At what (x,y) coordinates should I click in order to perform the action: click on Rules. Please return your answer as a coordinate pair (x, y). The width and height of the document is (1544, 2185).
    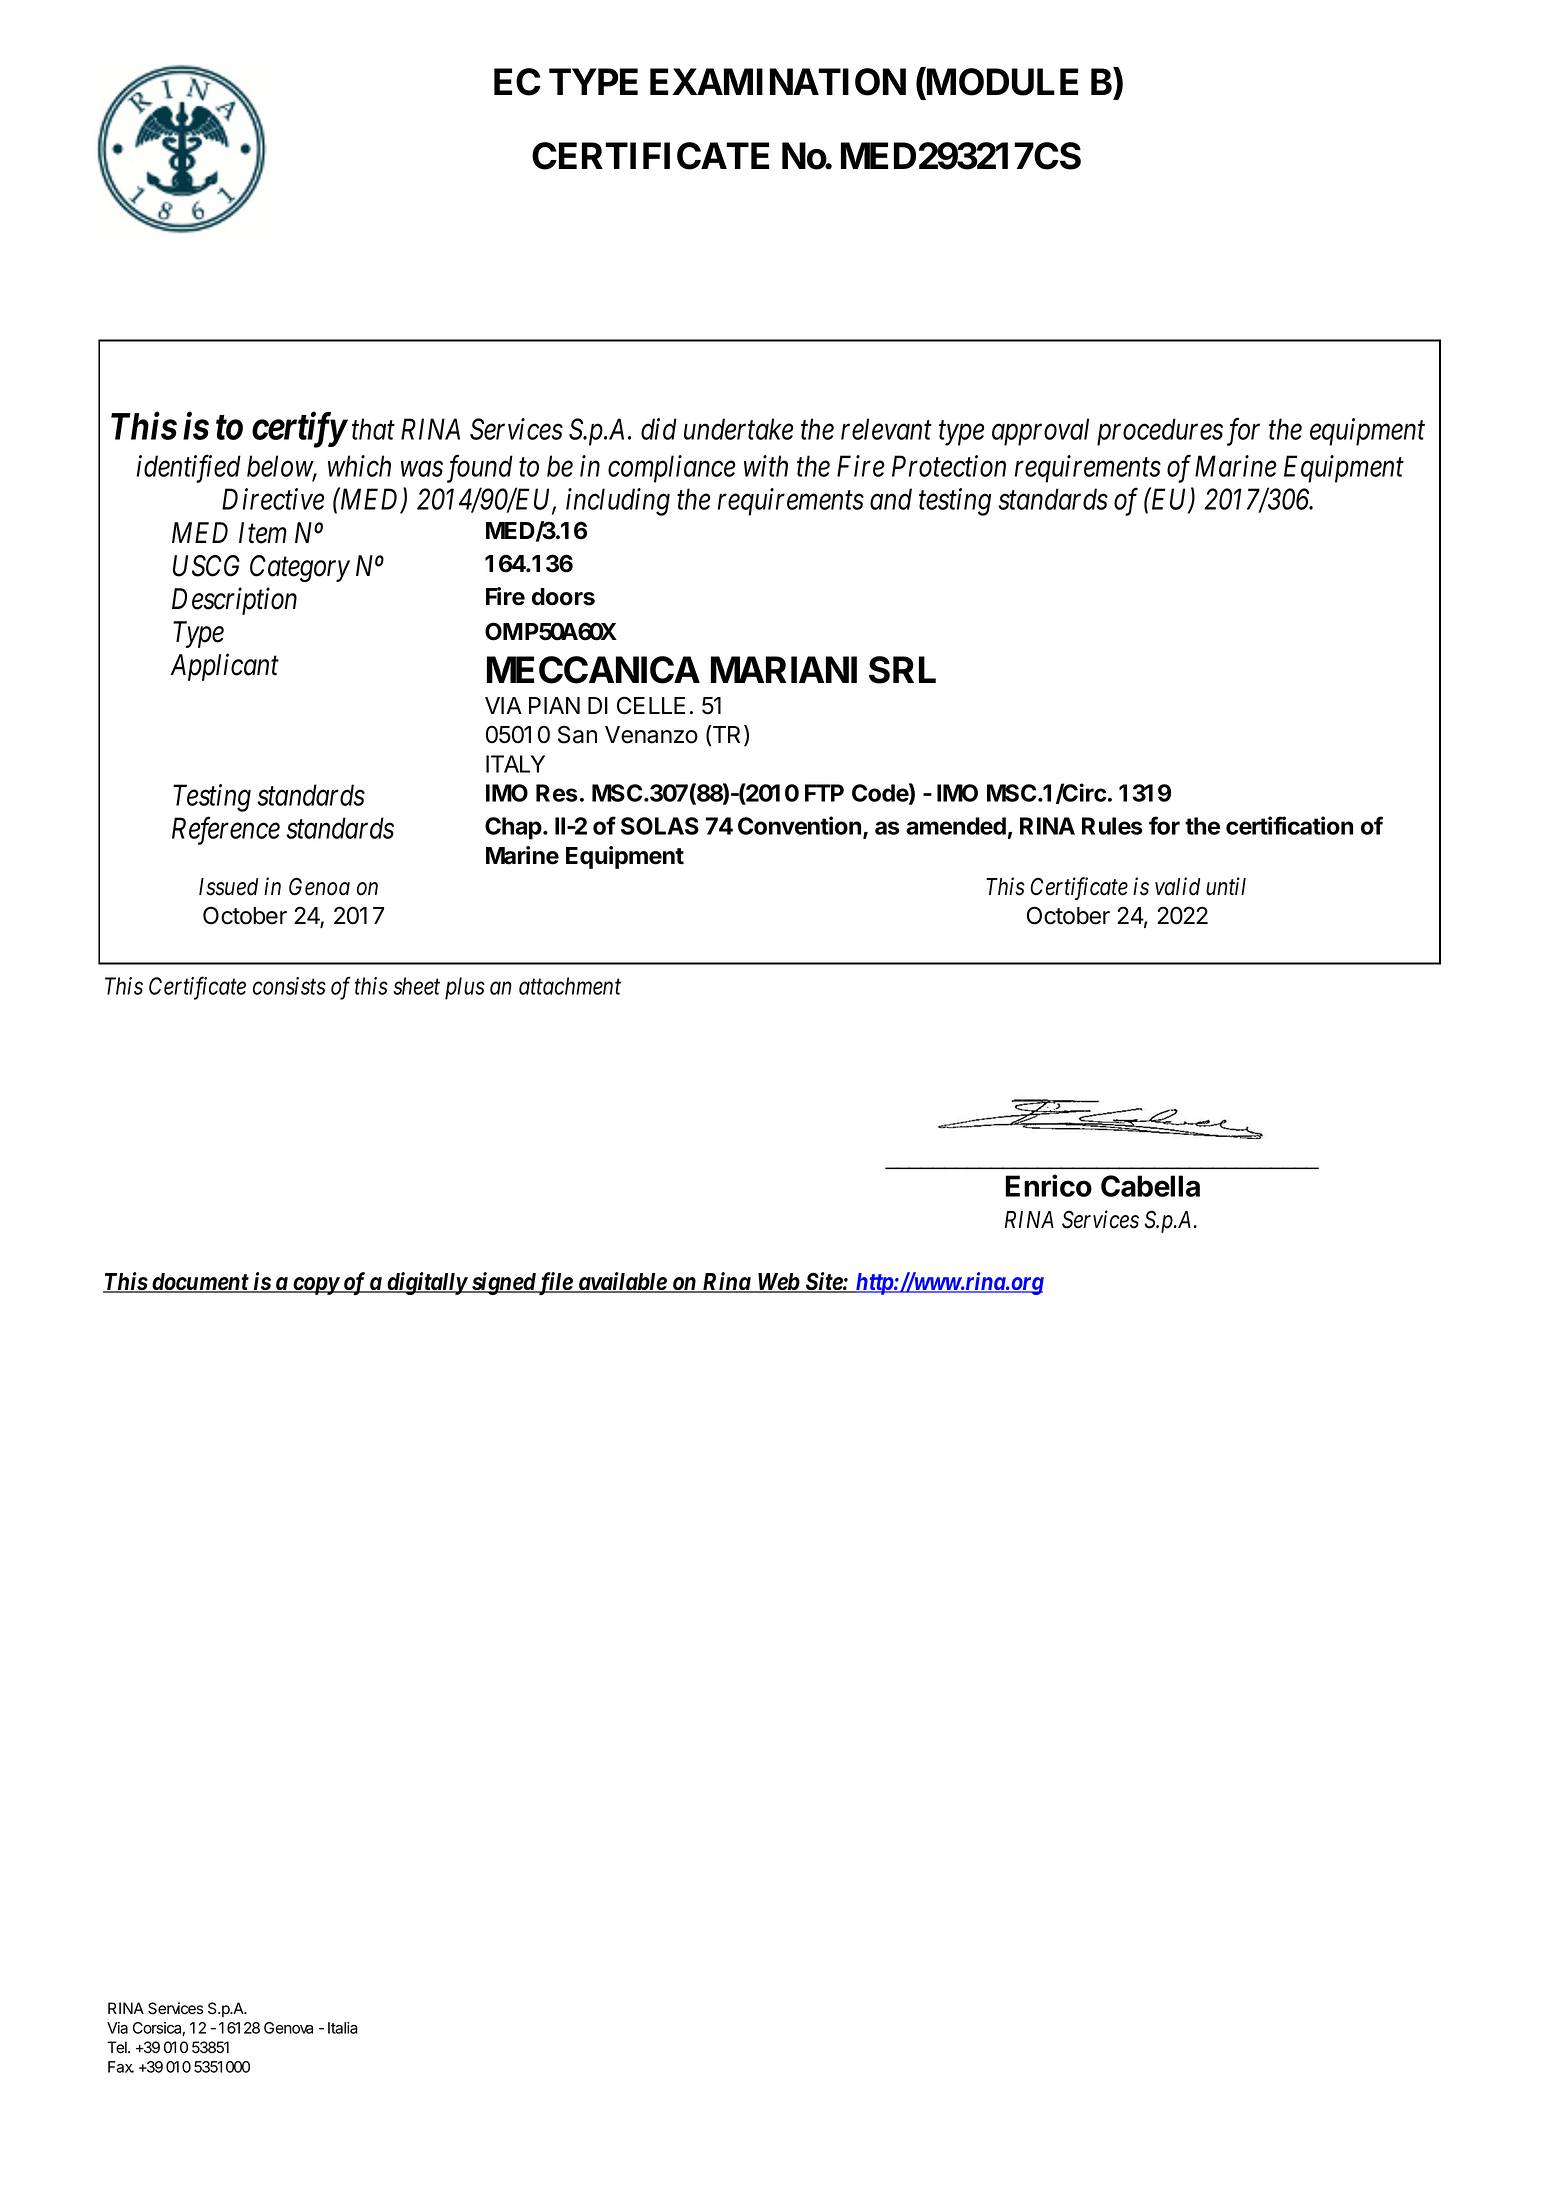
    Looking at the image, I should click on (1112, 826).
